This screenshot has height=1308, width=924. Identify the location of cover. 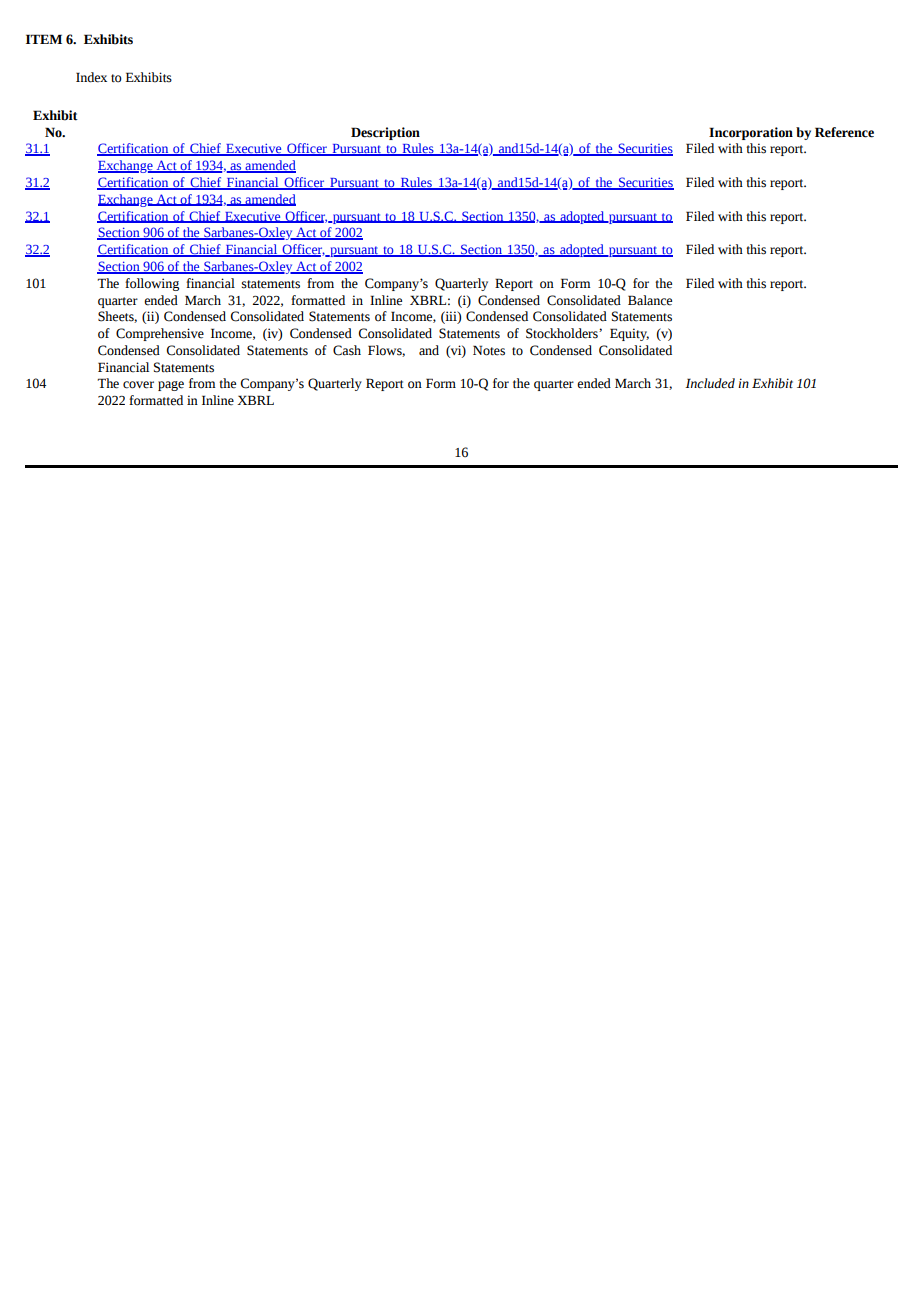
(138, 385).
